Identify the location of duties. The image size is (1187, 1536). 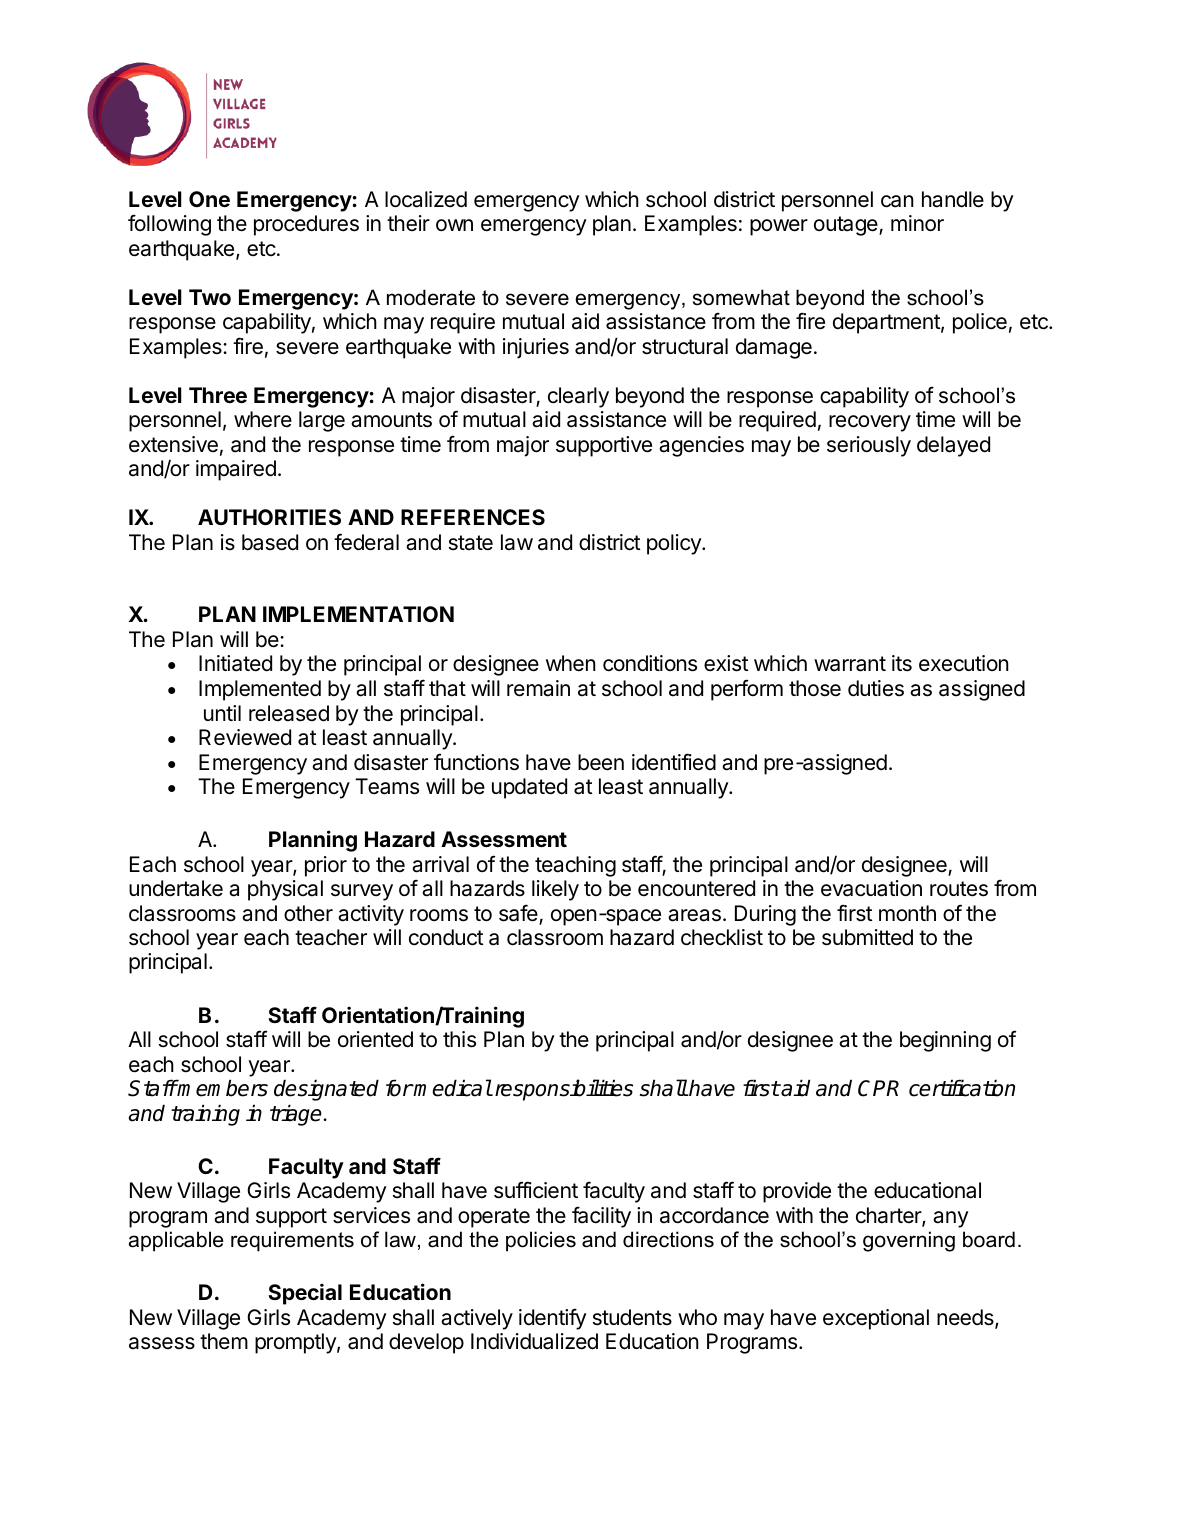
(876, 688).
